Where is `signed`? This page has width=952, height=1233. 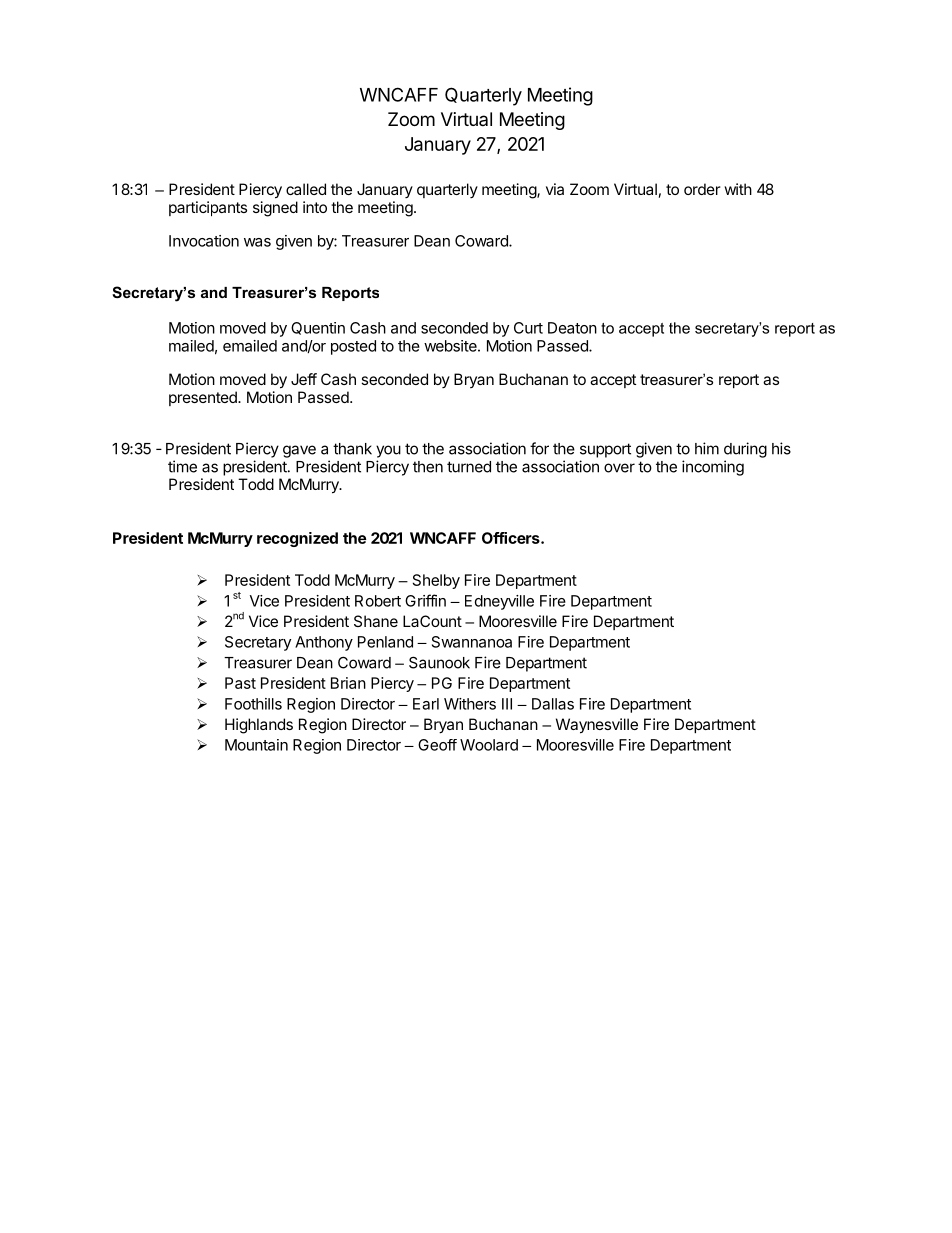
signed is located at coordinates (275, 209).
